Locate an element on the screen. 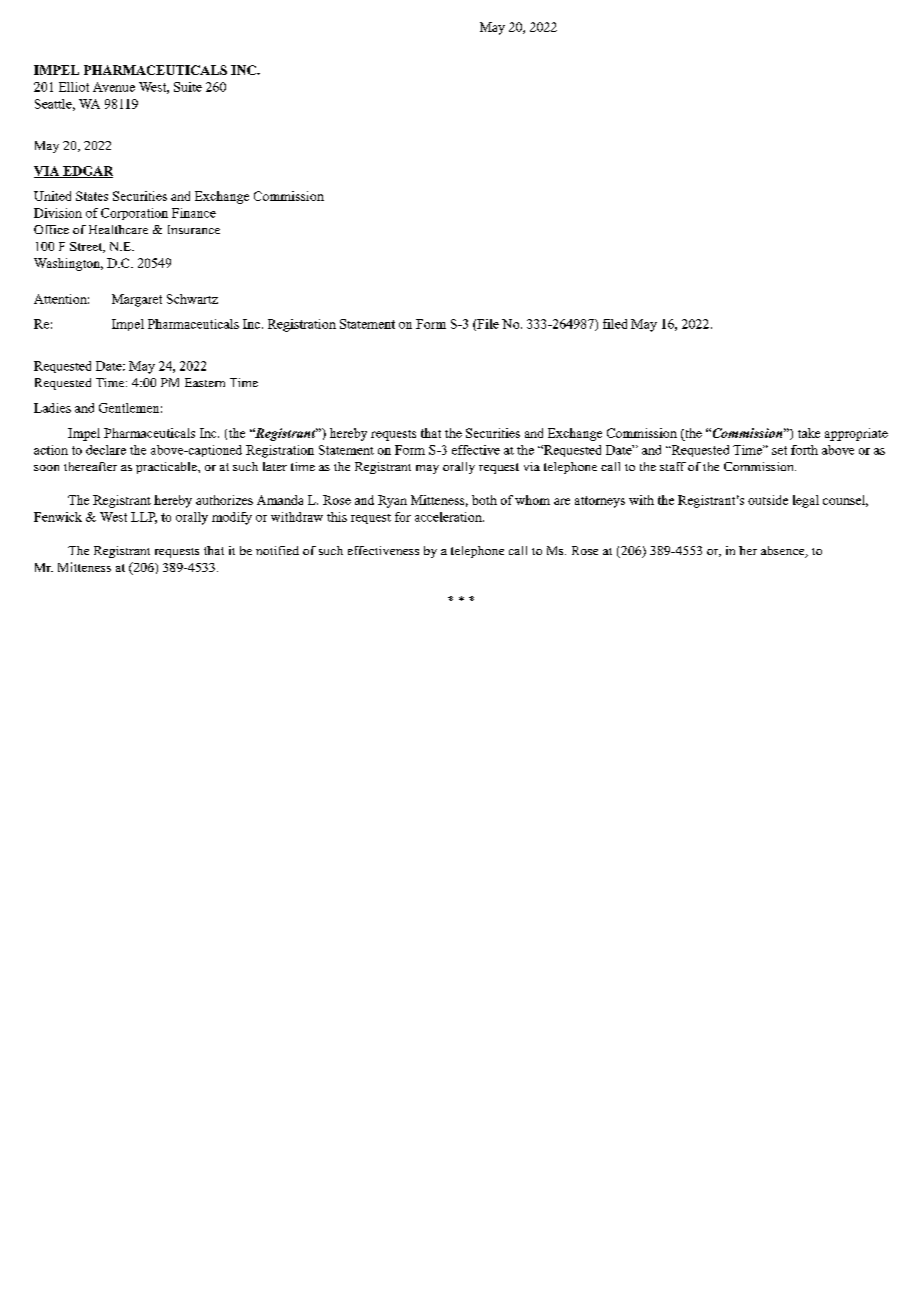 The image size is (924, 1308). Margaret is located at coordinates (137, 300).
